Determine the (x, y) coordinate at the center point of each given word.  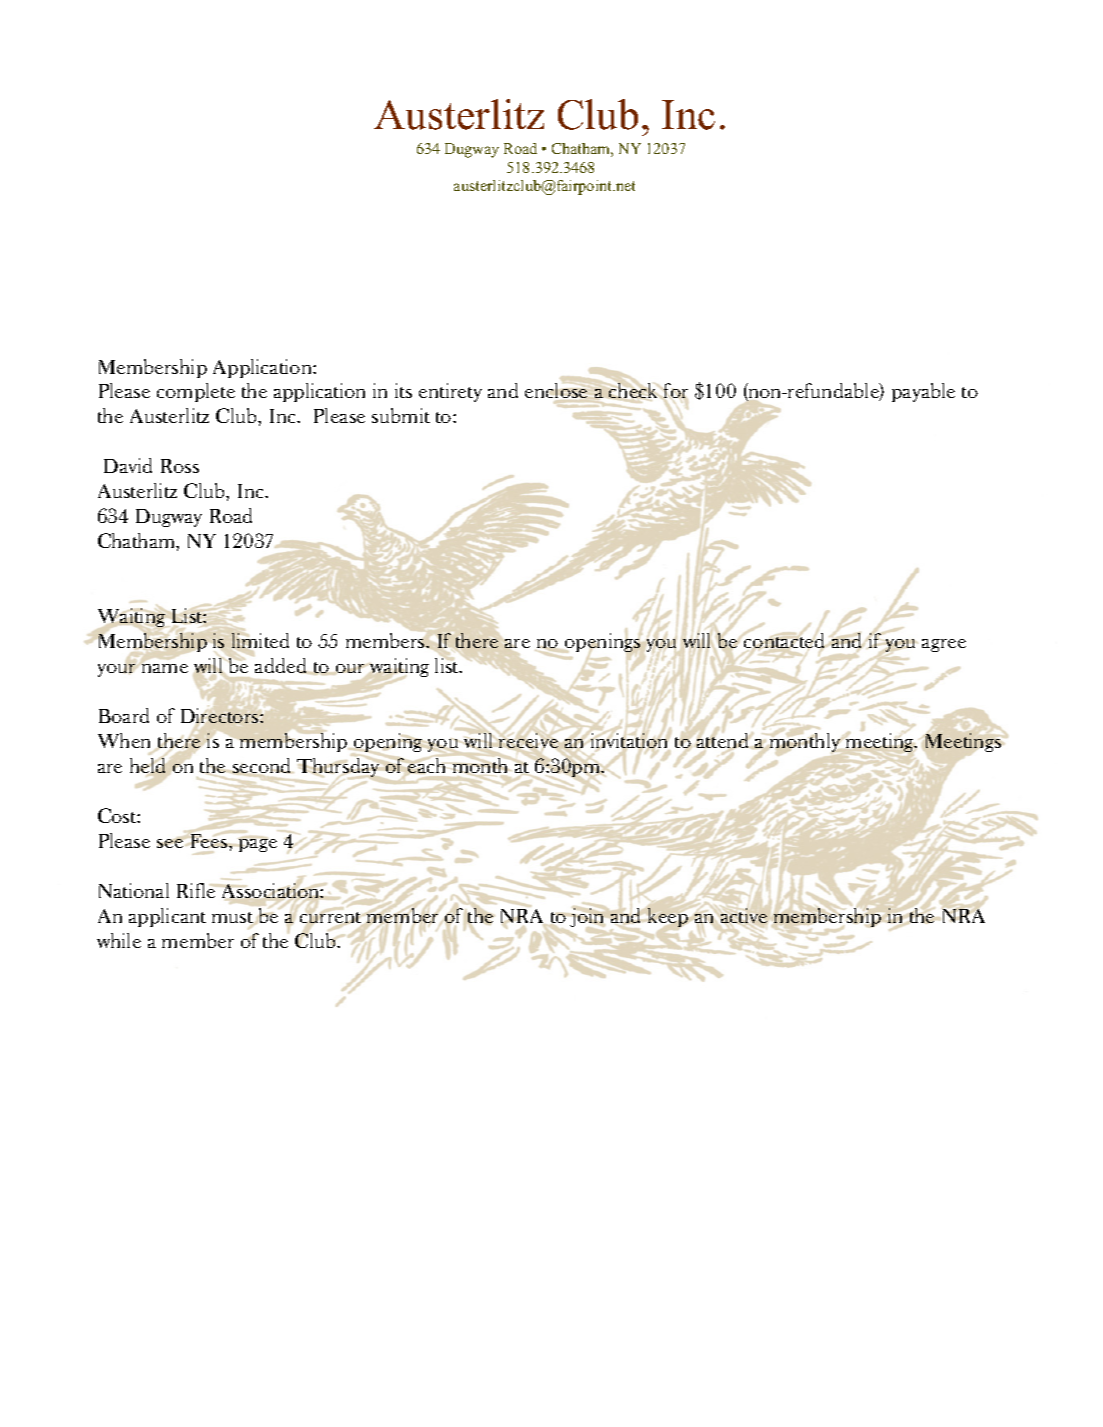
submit (401, 415)
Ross (180, 466)
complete (196, 392)
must (232, 917)
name (165, 668)
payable (923, 392)
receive (528, 740)
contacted (784, 640)
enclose (557, 392)
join (586, 917)
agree (944, 645)
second (262, 767)
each (426, 765)
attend (723, 741)
